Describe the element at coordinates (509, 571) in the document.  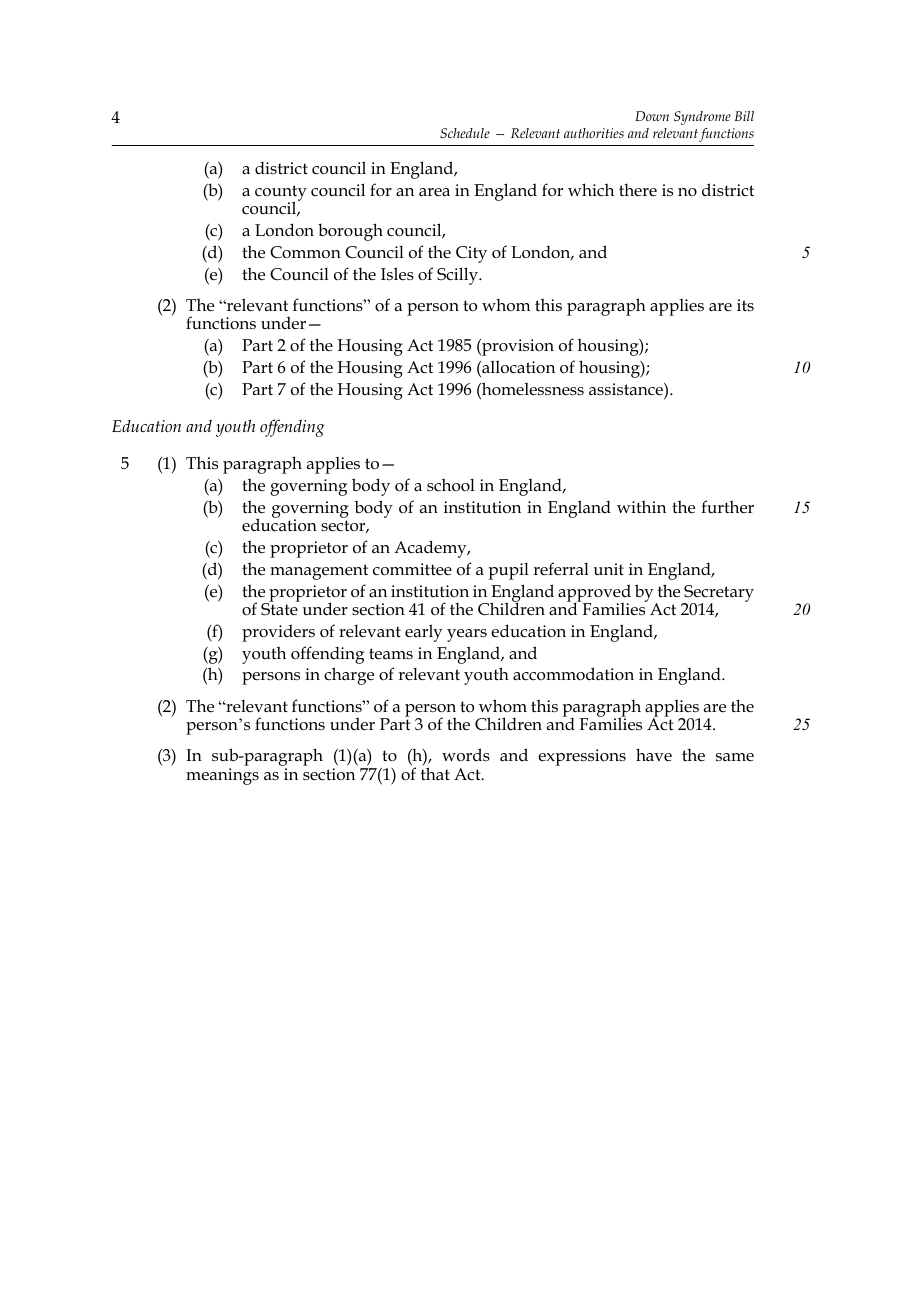
I see `pupil` at that location.
